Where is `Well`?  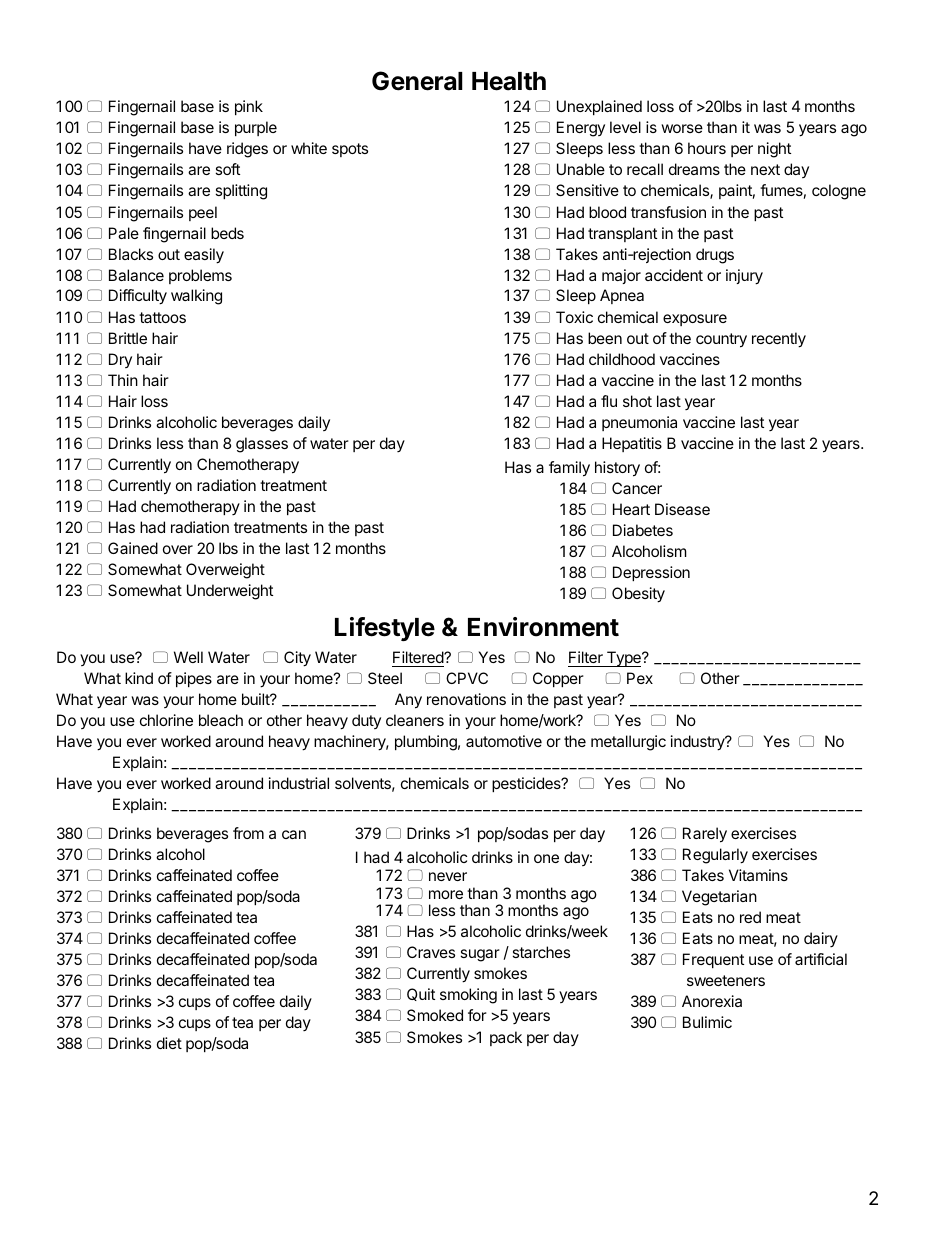 Well is located at coordinates (188, 657).
